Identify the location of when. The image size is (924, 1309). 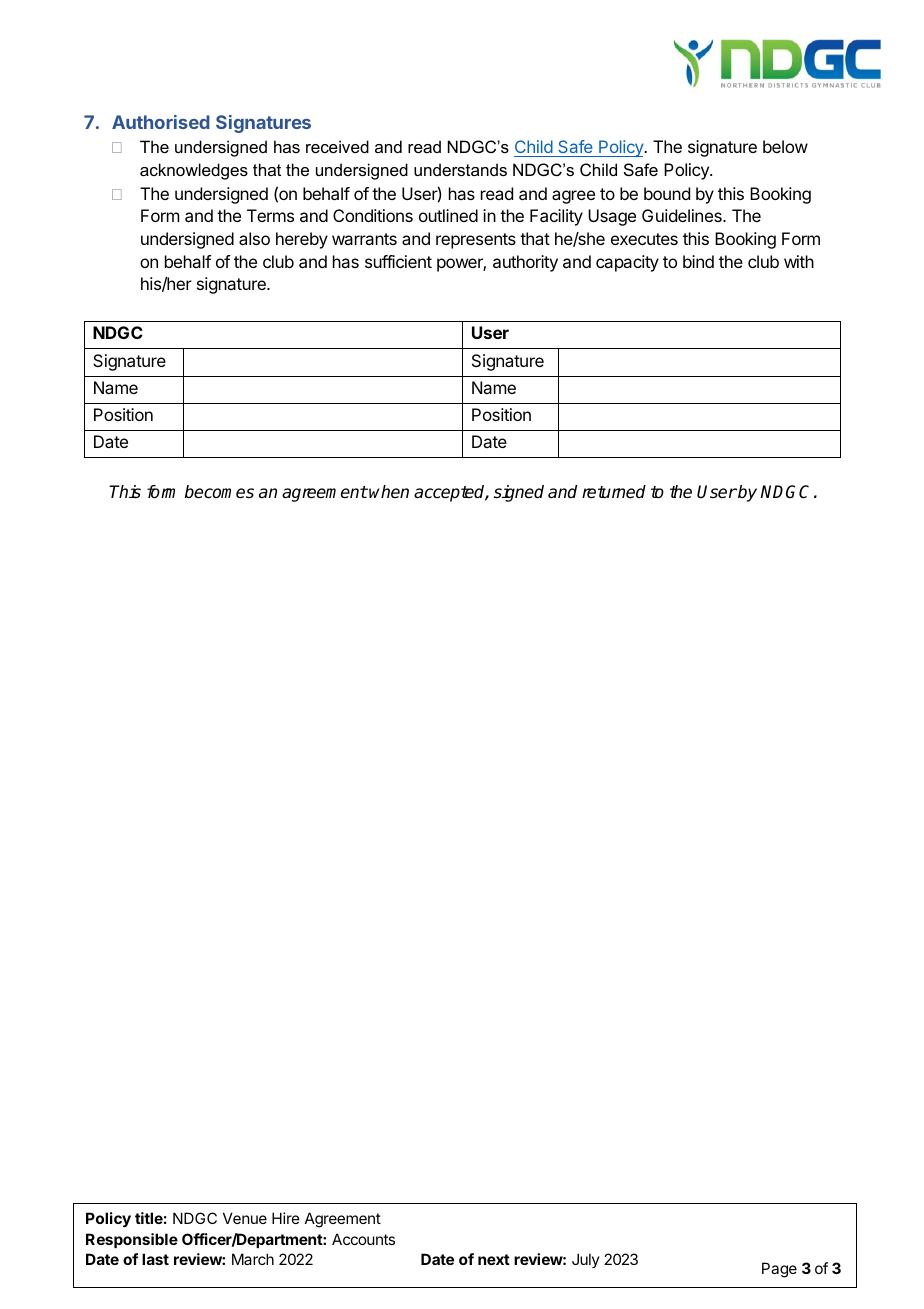
(389, 491).
